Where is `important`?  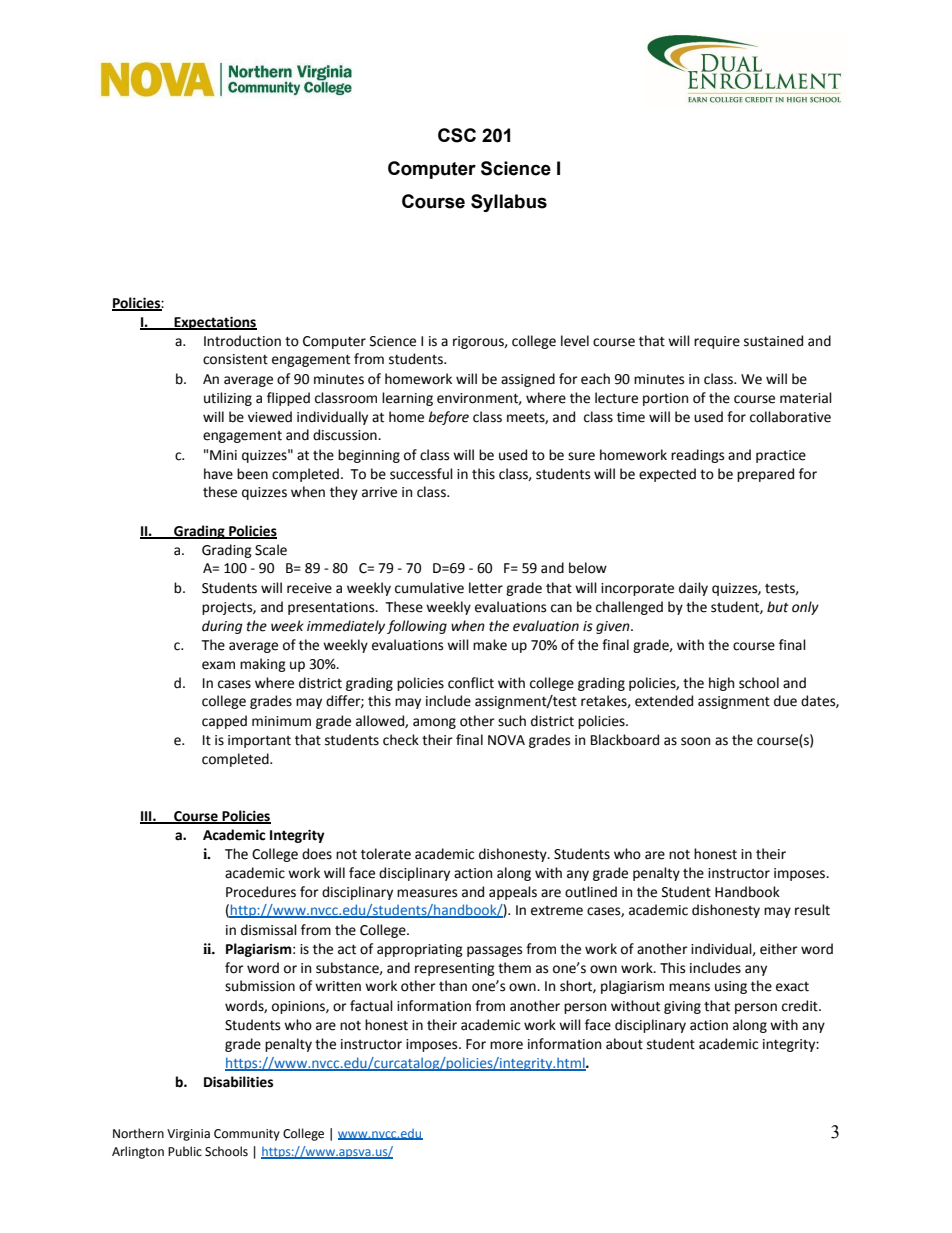 important is located at coordinates (259, 741).
